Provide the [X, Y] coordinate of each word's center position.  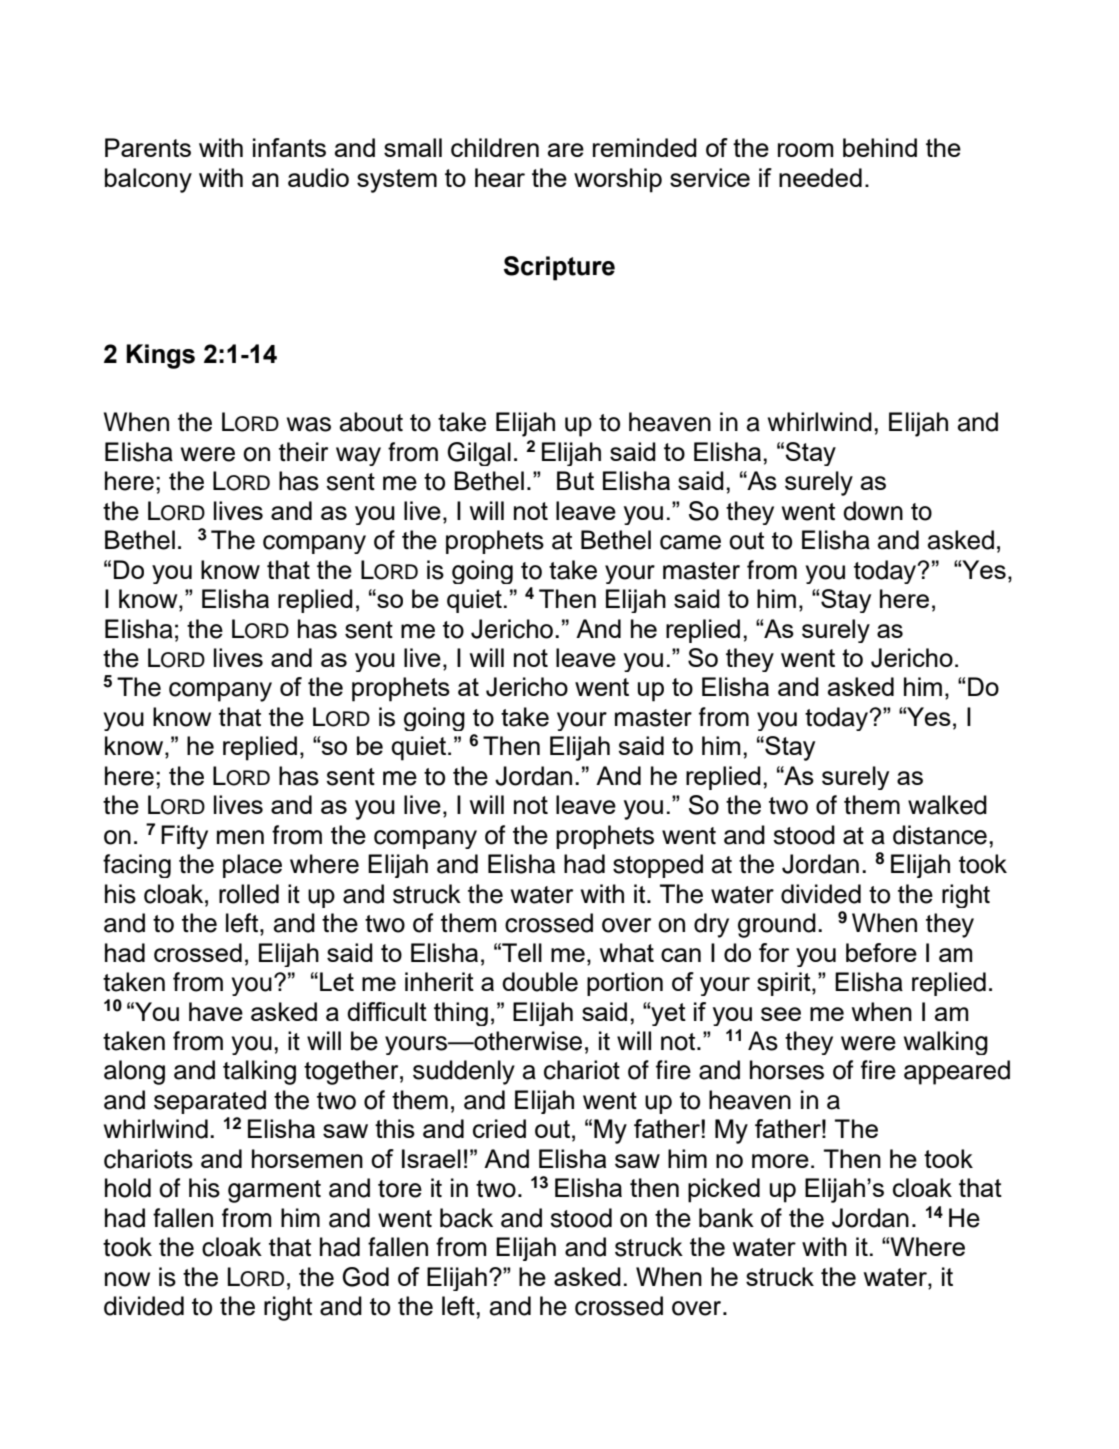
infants [289, 147]
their [303, 452]
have [216, 1011]
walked [947, 805]
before [881, 952]
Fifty [184, 837]
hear [500, 177]
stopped [658, 866]
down [873, 511]
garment [274, 1191]
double [540, 982]
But [575, 480]
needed [820, 177]
